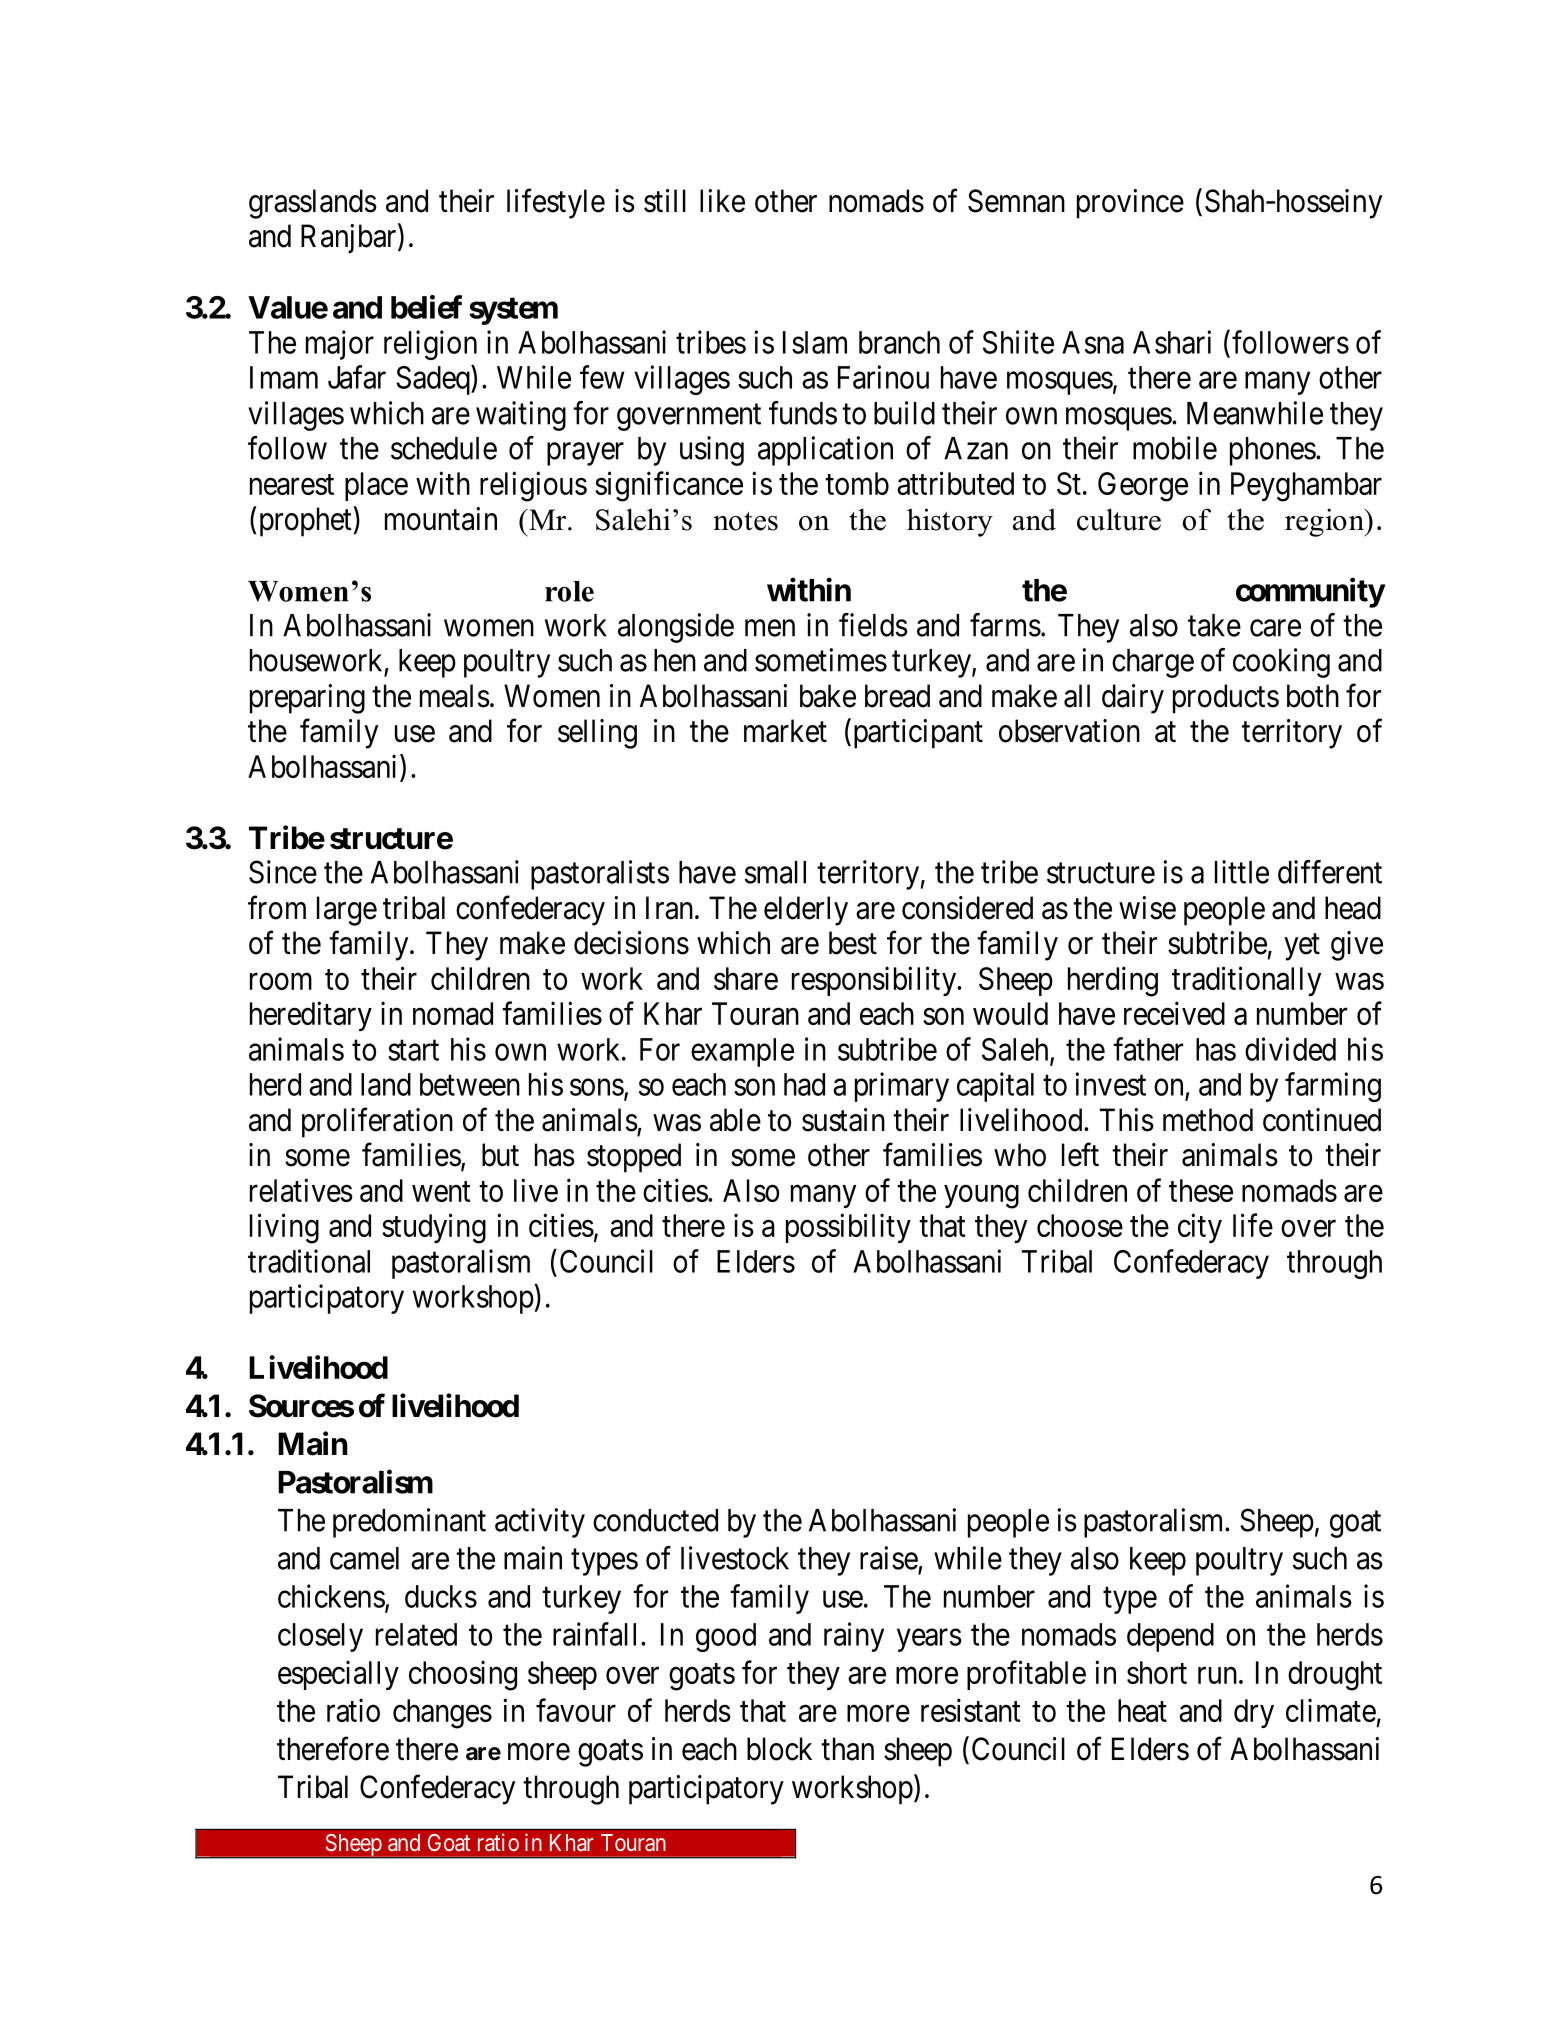  Describe the element at coordinates (442, 1714) in the screenshot. I see `changes` at that location.
